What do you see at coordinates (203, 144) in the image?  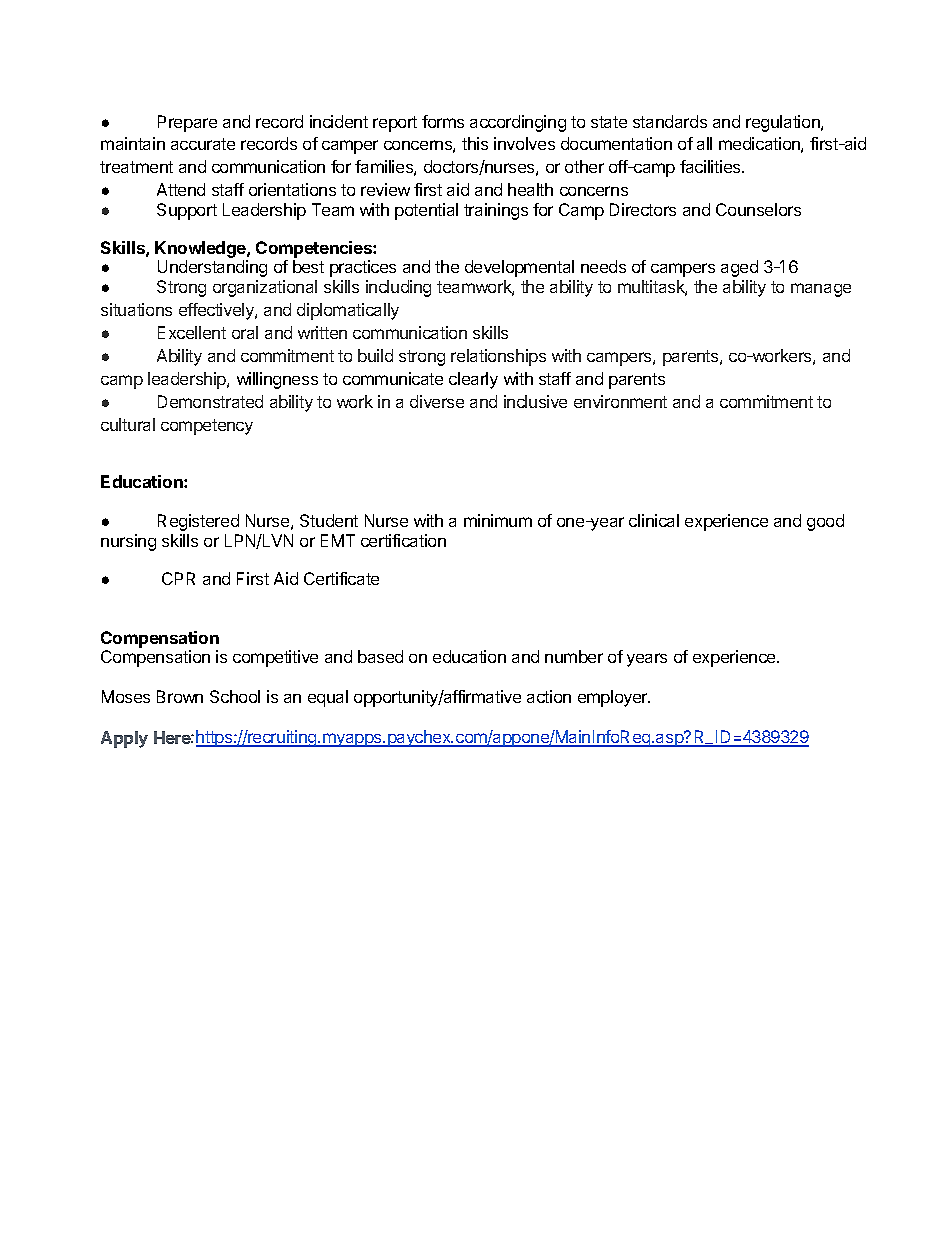 I see `accurate` at bounding box center [203, 144].
